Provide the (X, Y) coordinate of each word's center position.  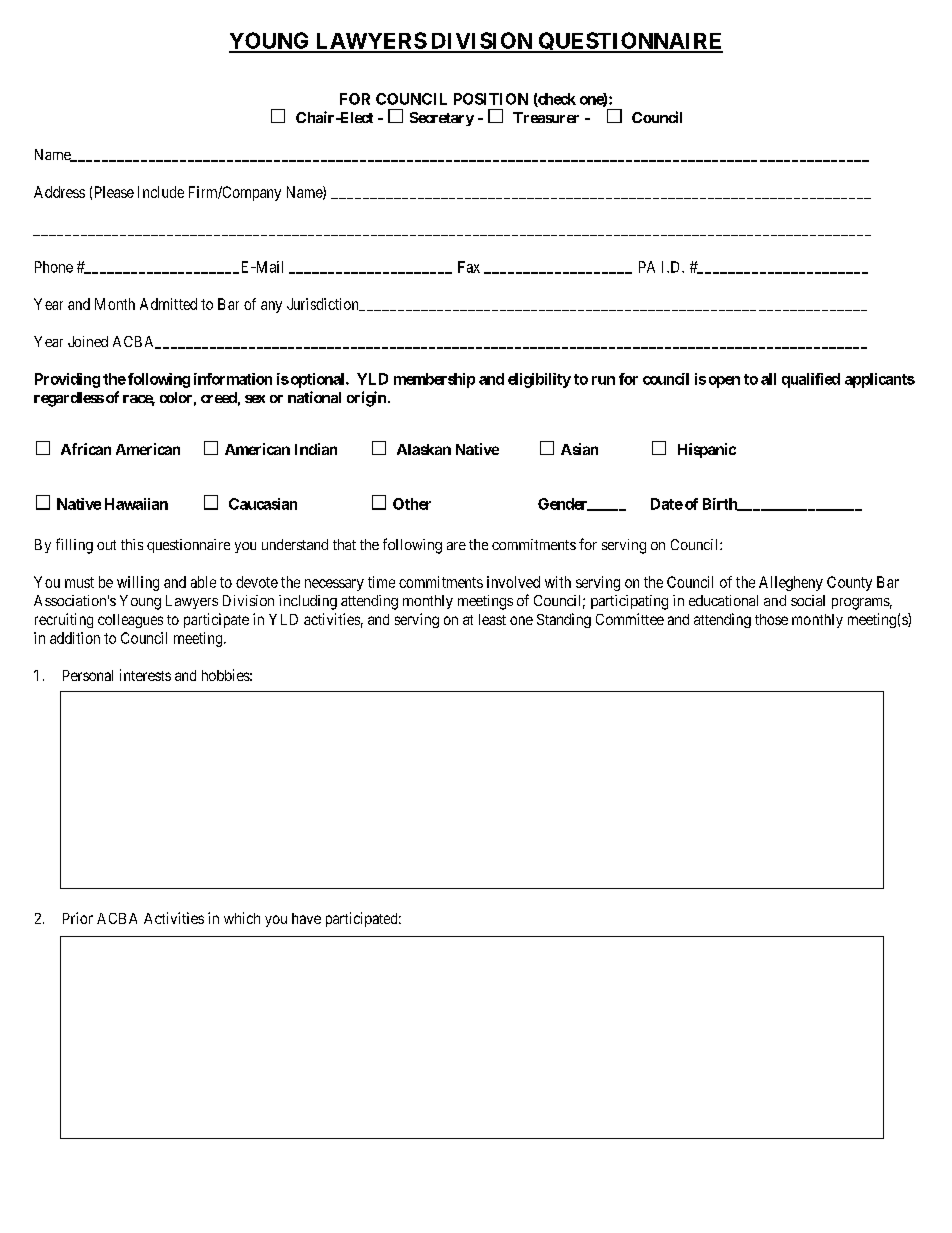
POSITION (491, 99)
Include (161, 192)
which (242, 918)
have (306, 918)
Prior (78, 918)
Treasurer (546, 117)
